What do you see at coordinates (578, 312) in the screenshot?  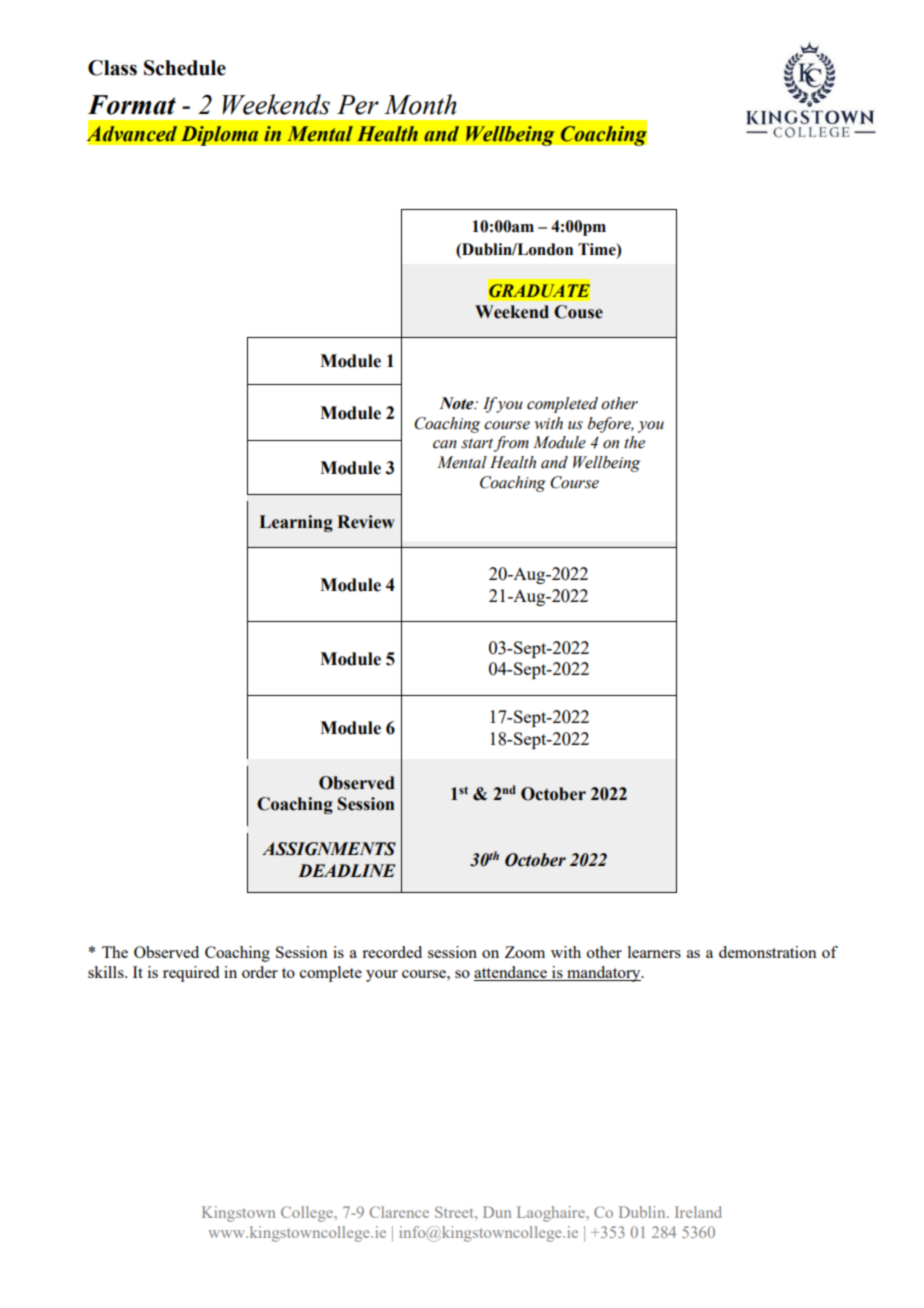 I see `Couse` at bounding box center [578, 312].
